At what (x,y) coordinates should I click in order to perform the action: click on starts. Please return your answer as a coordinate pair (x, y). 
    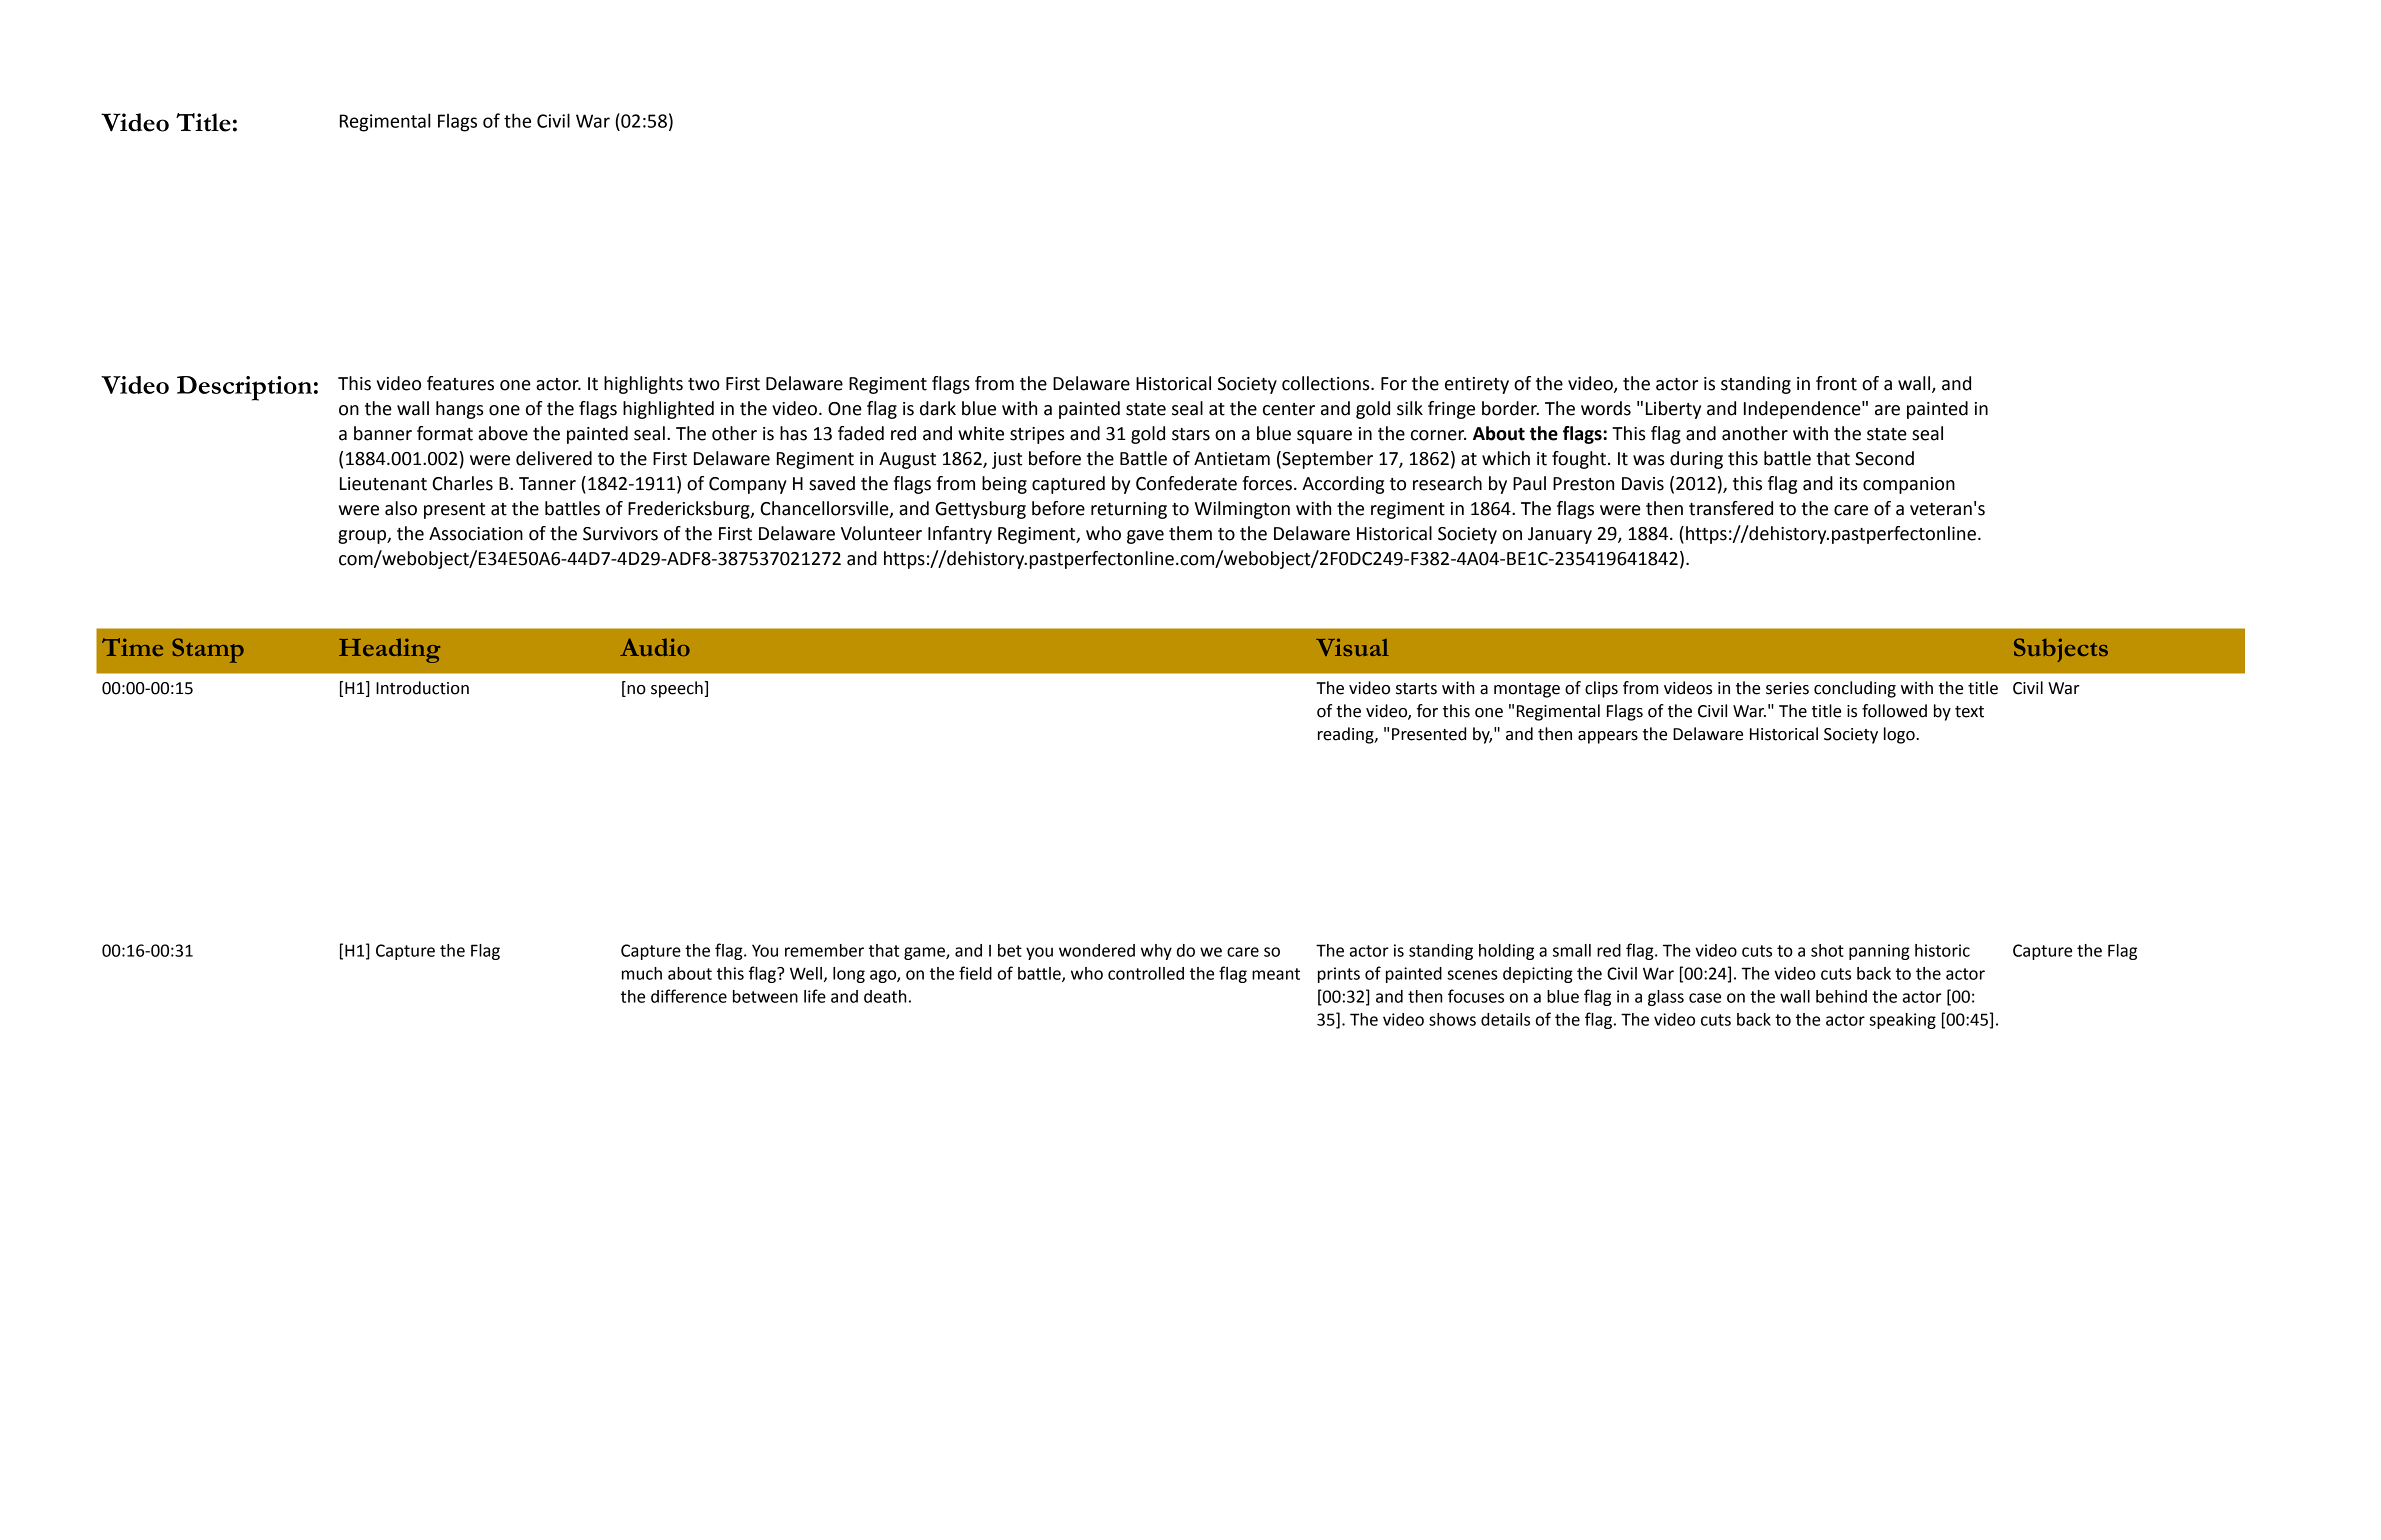
    Looking at the image, I should click on (1416, 689).
